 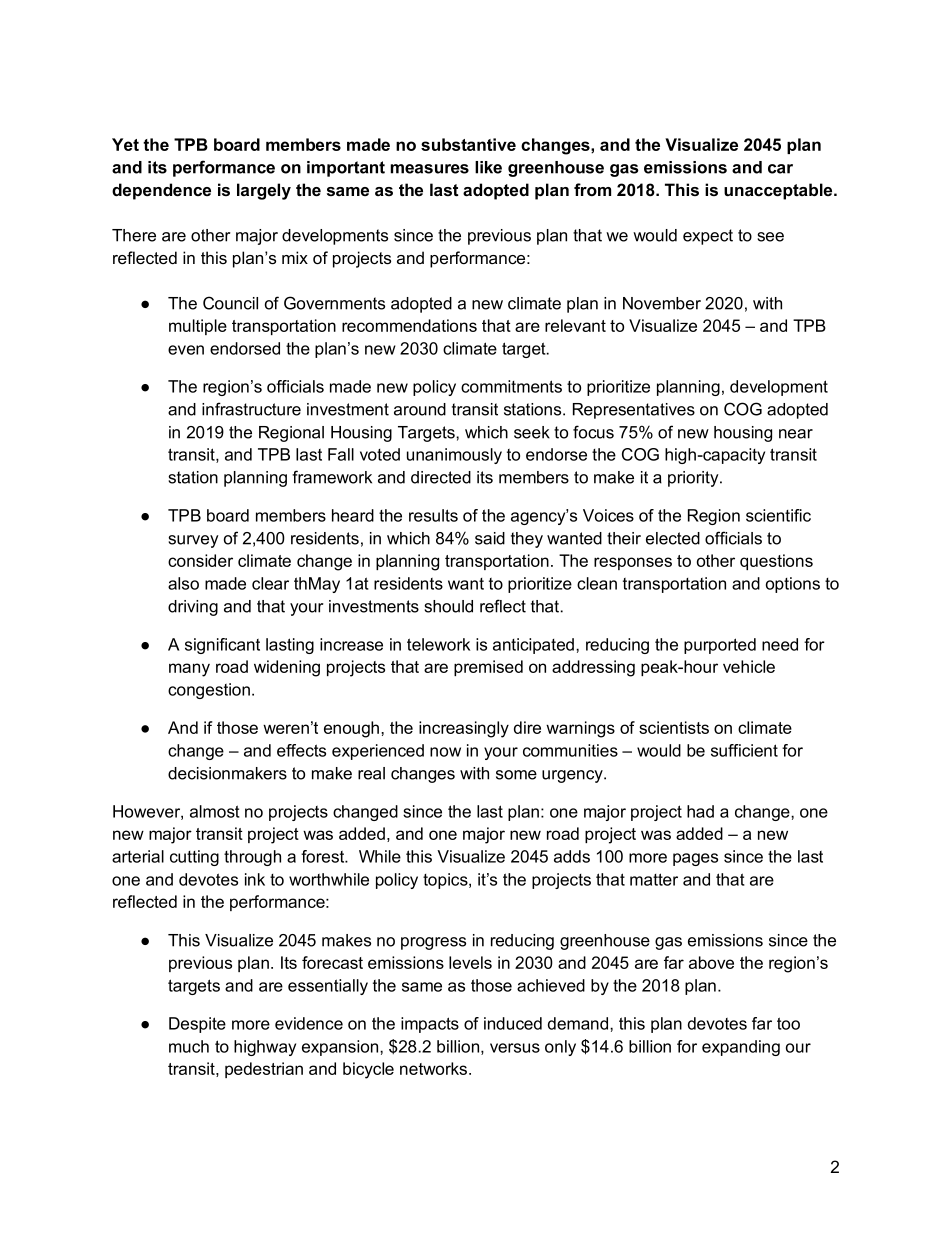 I want to click on like, so click(x=488, y=167).
